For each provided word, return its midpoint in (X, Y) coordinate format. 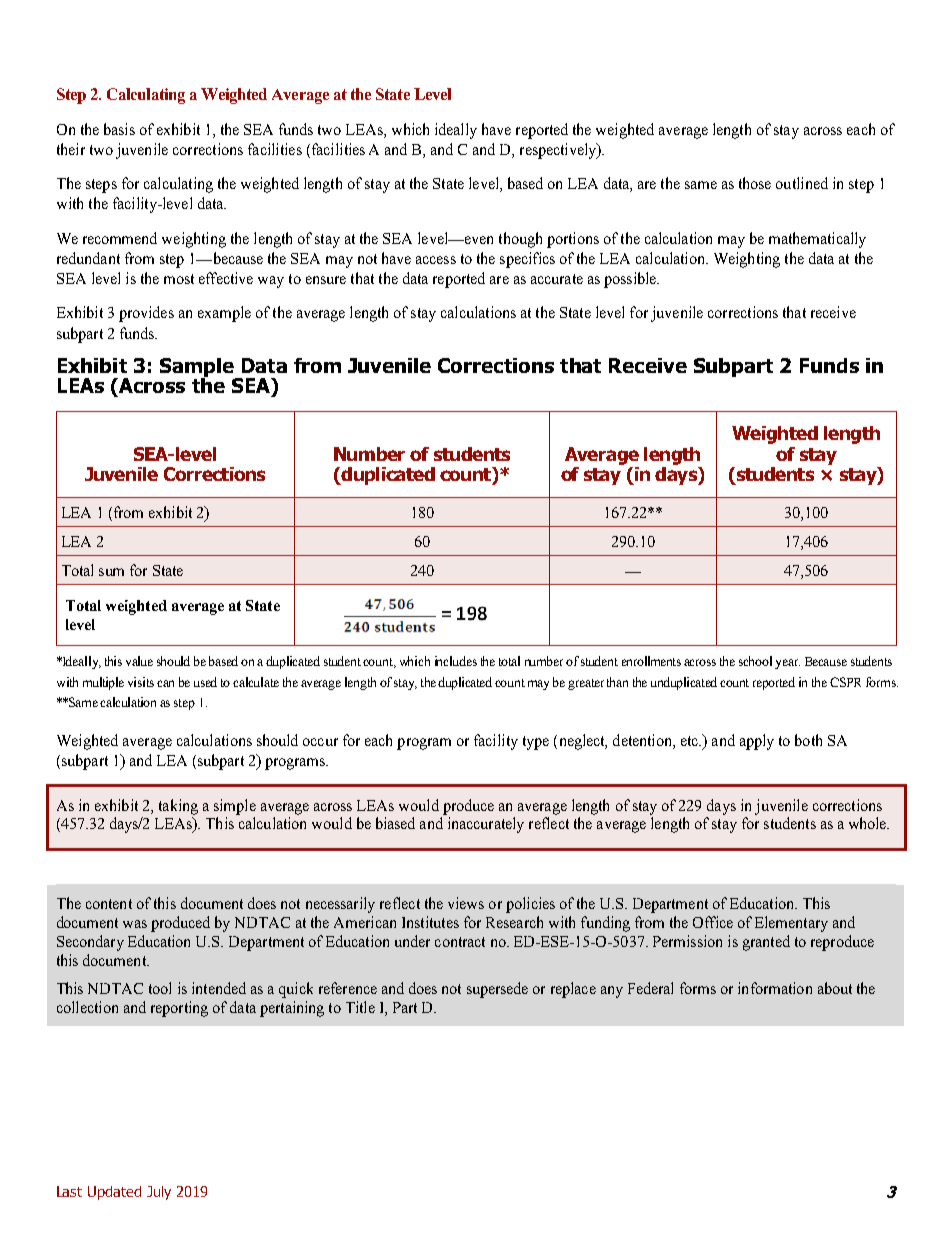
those (755, 183)
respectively (559, 151)
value (139, 661)
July (159, 1193)
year (787, 664)
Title (360, 1007)
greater (586, 684)
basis (119, 129)
